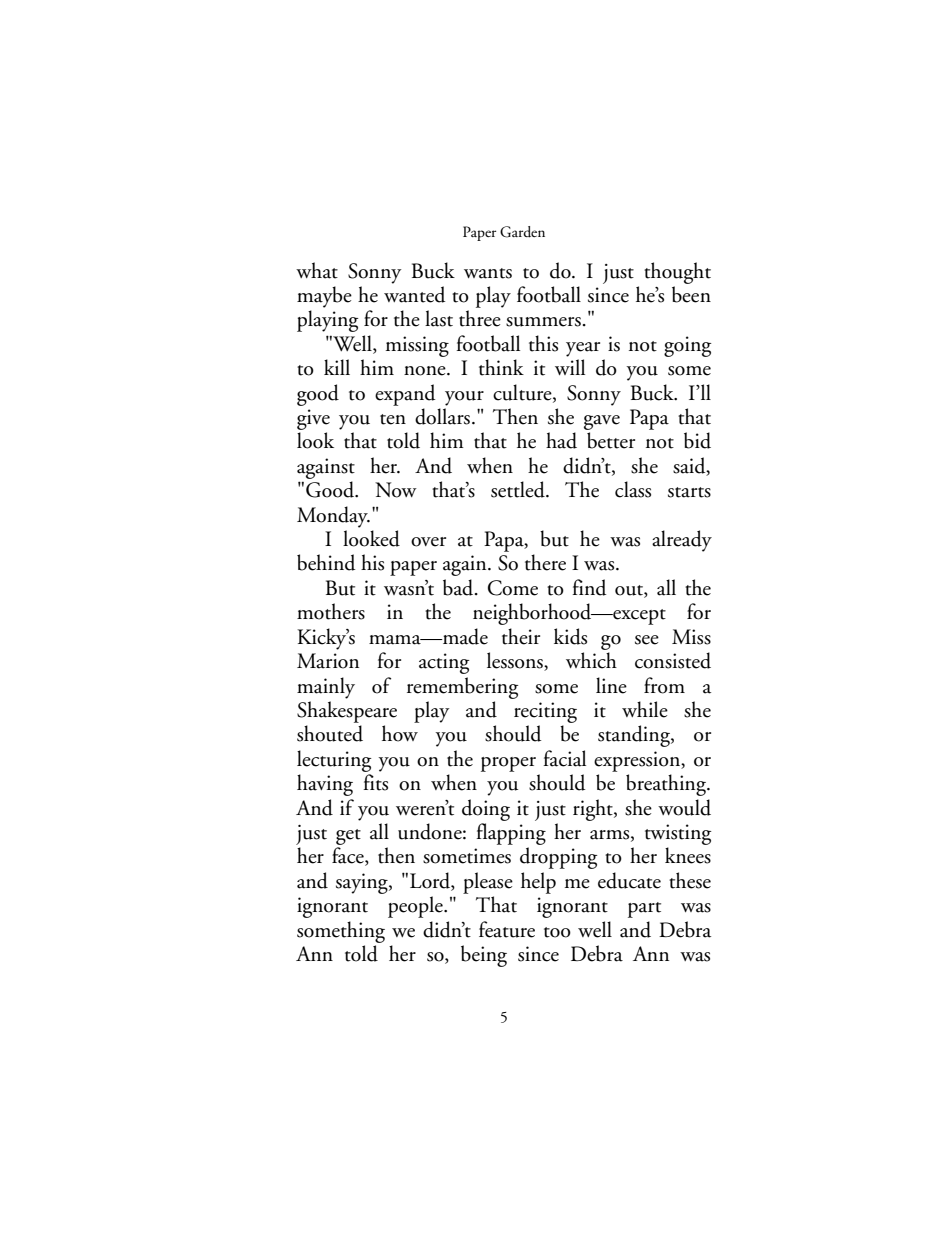 The width and height of the document is (952, 1233). I want to click on people, so click(416, 907).
